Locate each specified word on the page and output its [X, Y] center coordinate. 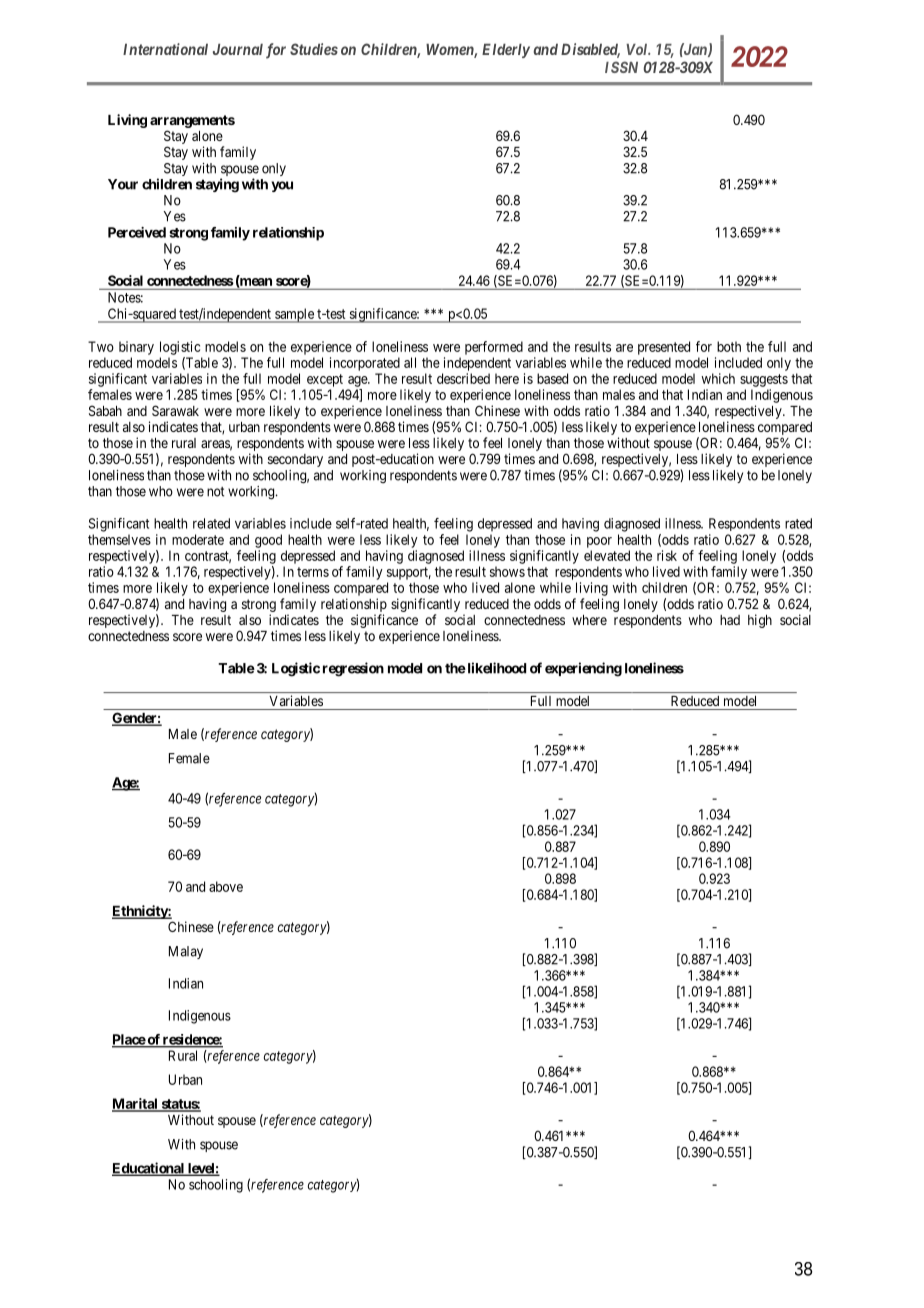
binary [136, 348]
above [226, 886]
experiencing [583, 669]
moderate [198, 539]
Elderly [506, 51]
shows [507, 571]
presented [664, 348]
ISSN [621, 67]
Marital [136, 1105]
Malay [186, 952]
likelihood [495, 668]
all [410, 362]
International [165, 49]
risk [667, 555]
